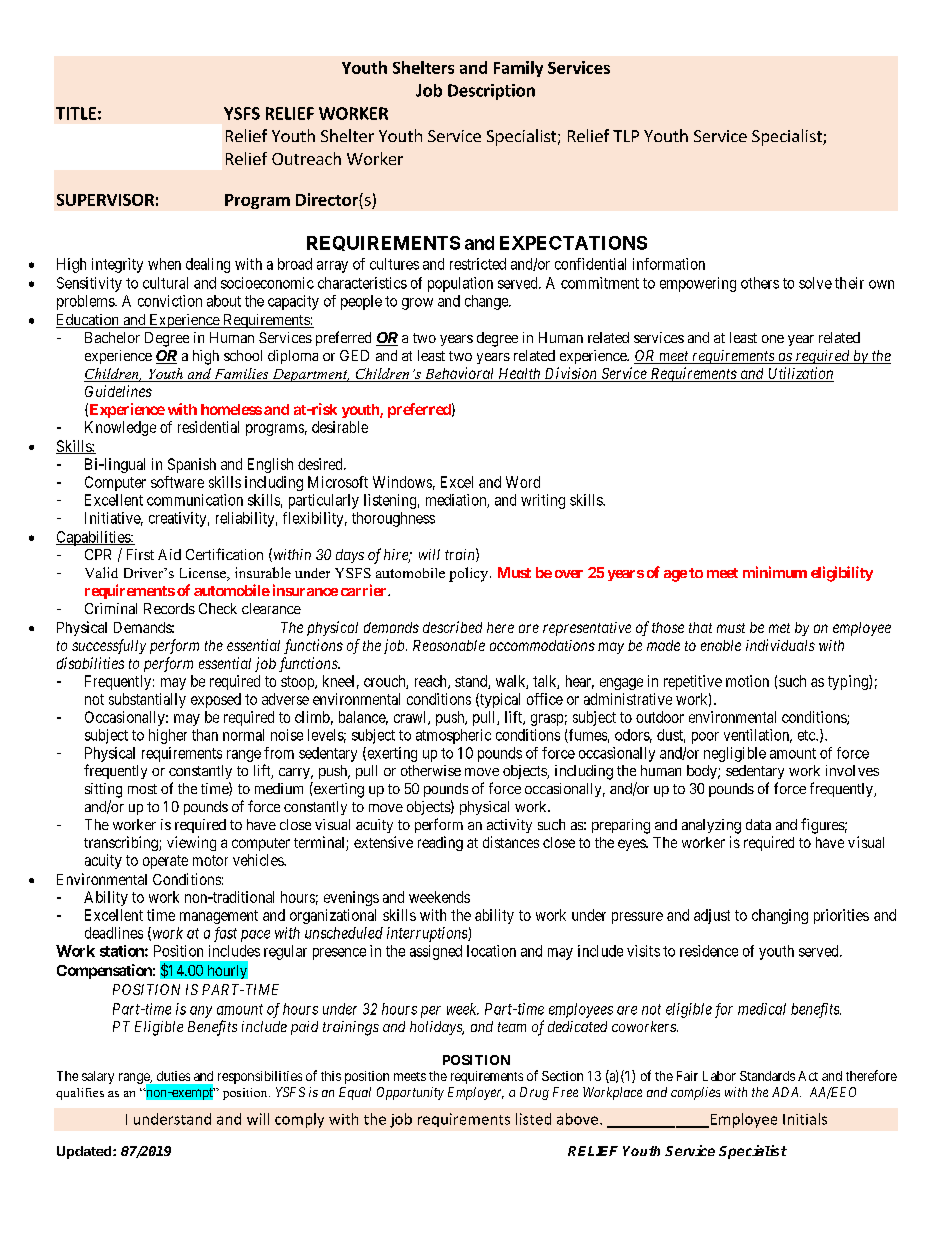 The image size is (952, 1233). I want to click on duties, so click(173, 1076).
